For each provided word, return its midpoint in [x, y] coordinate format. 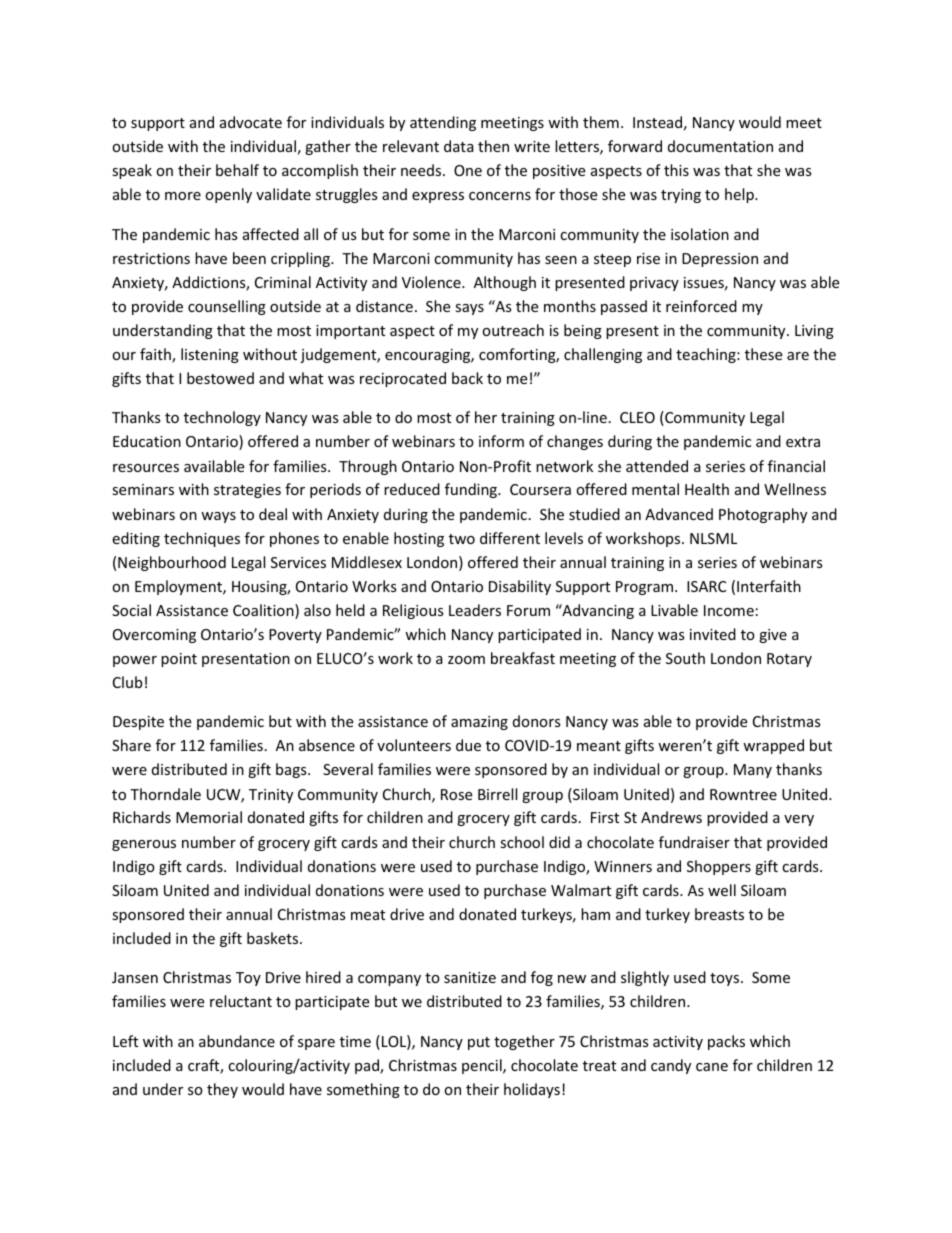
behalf [237, 170]
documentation [720, 146]
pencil [483, 1066]
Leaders [475, 610]
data [459, 146]
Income [729, 610]
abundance [237, 1041]
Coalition [264, 611]
